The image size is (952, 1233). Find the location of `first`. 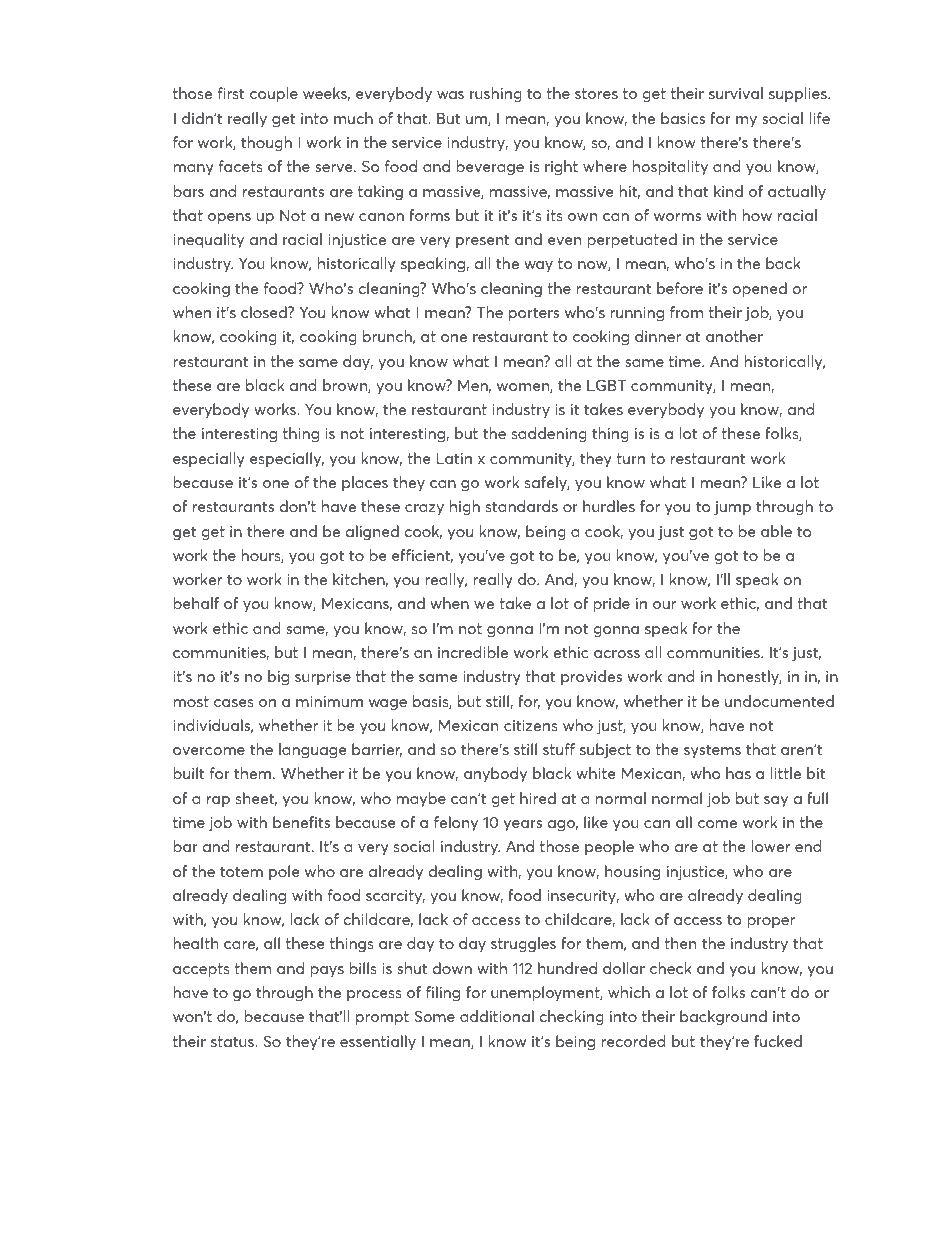

first is located at coordinates (231, 93).
